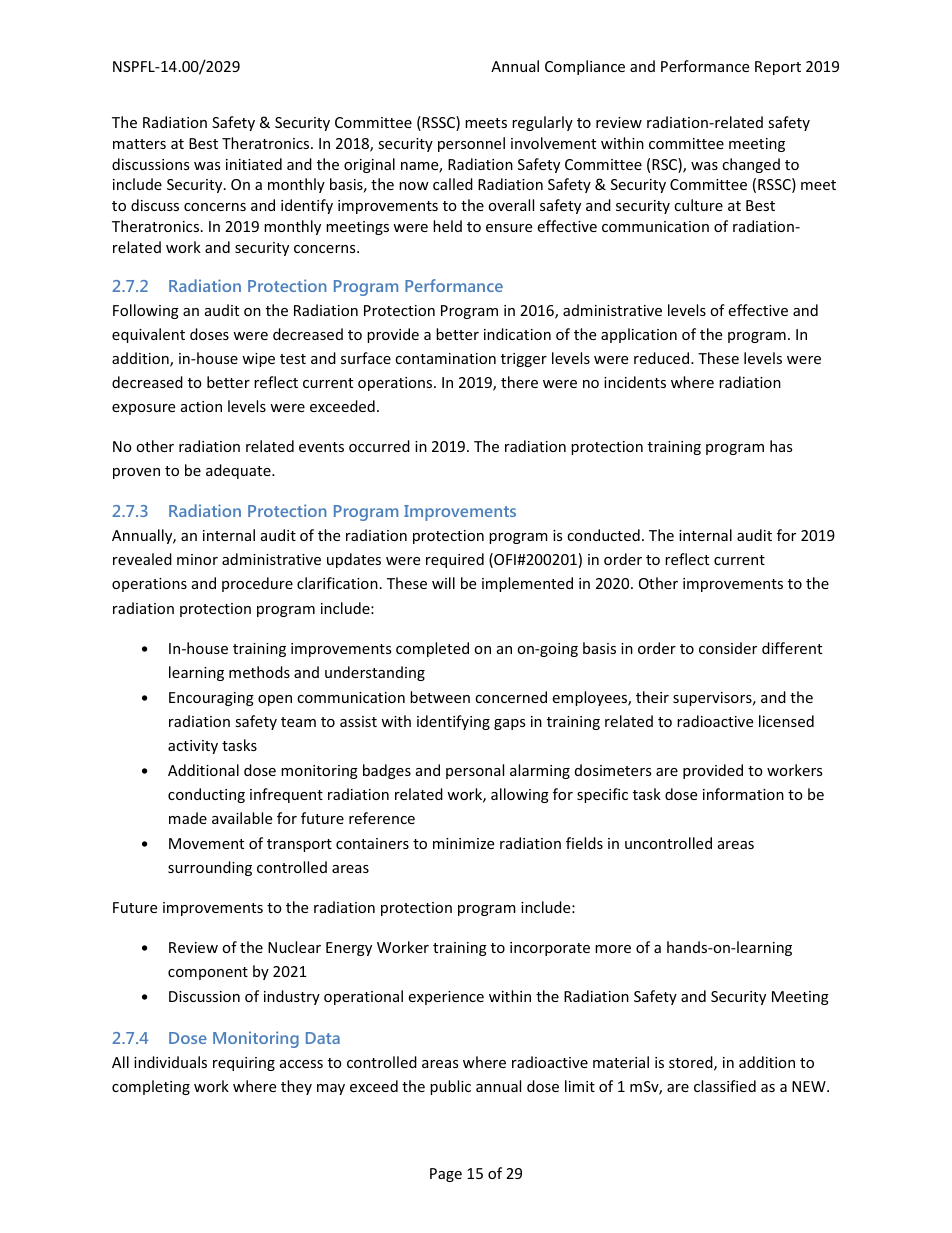  Describe the element at coordinates (239, 471) in the document. I see `adequate` at that location.
